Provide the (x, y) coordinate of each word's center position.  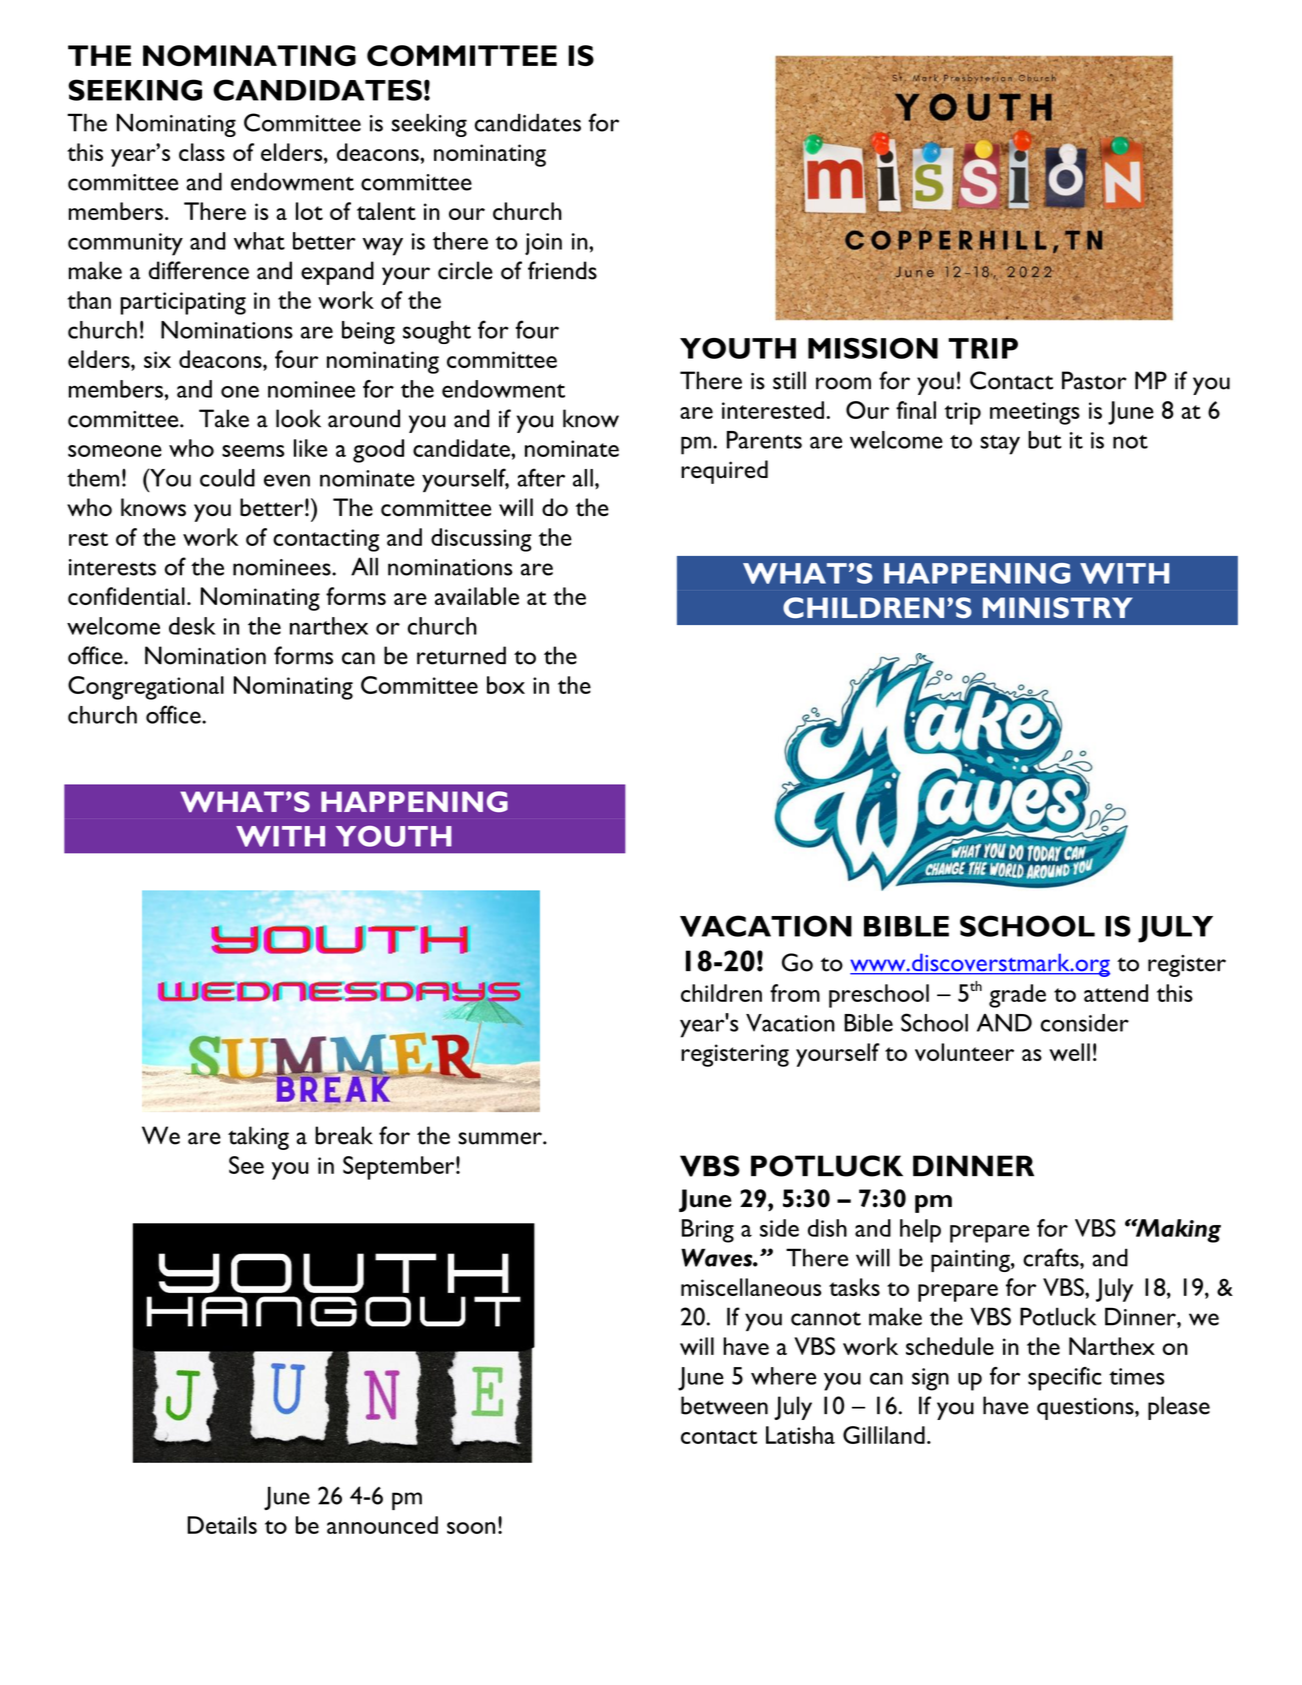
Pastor (1094, 380)
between (724, 1405)
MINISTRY (1058, 607)
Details (222, 1525)
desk (192, 626)
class (202, 152)
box (506, 685)
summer (501, 1138)
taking (258, 1138)
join (543, 244)
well (1069, 1052)
